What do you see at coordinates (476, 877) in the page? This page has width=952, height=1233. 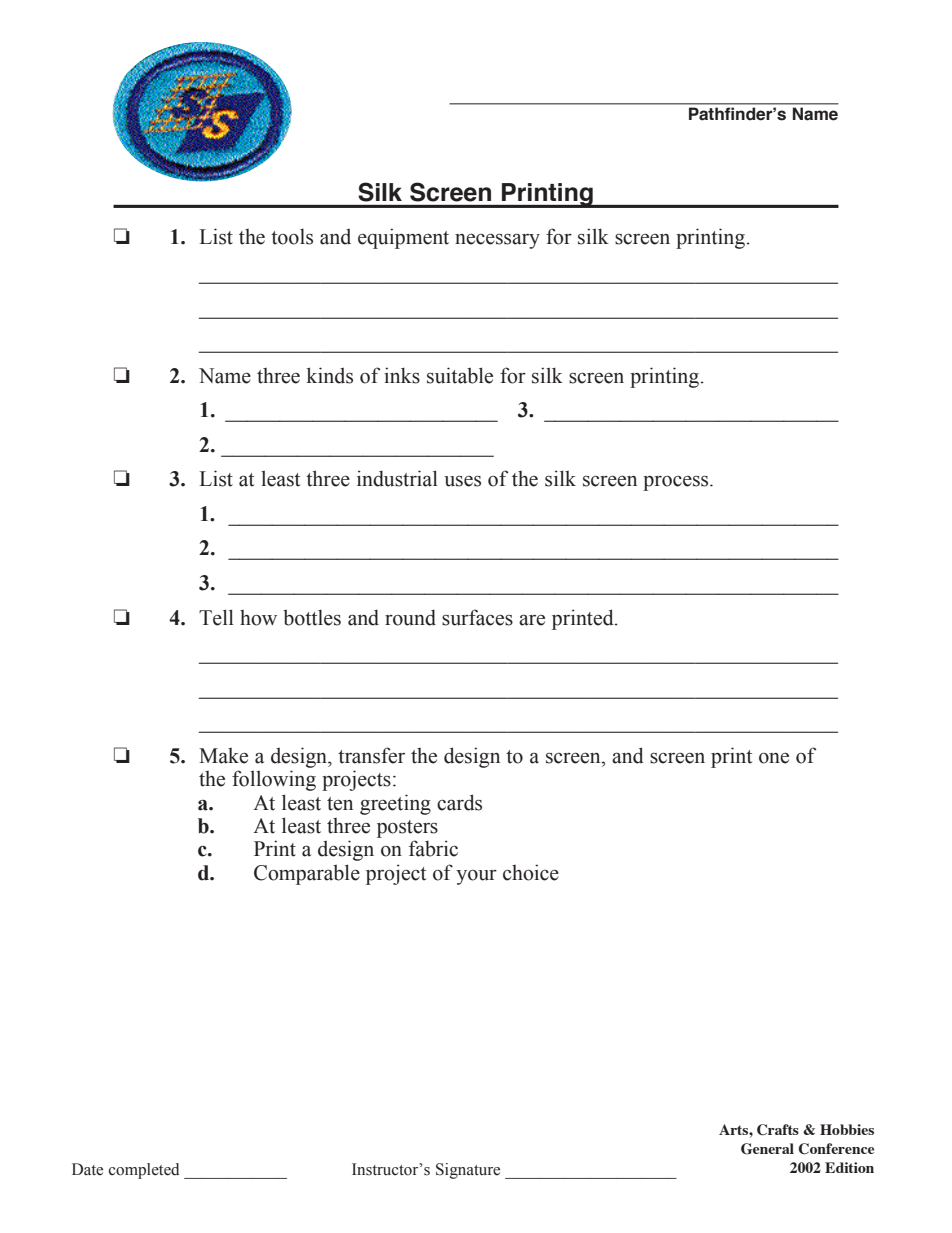 I see `your` at bounding box center [476, 877].
